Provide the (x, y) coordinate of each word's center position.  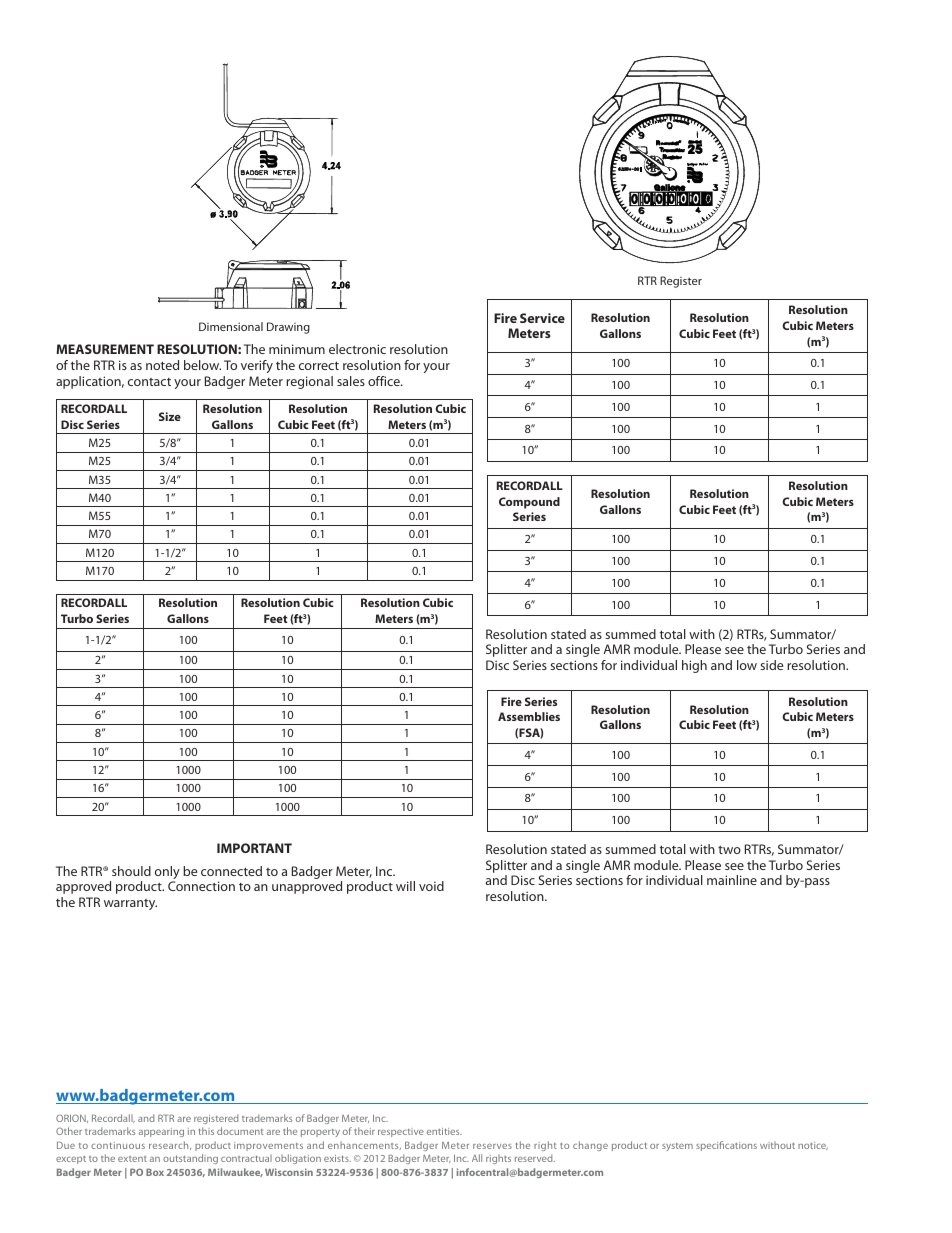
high (694, 666)
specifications (726, 1146)
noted (162, 365)
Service (542, 318)
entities (444, 1131)
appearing (161, 1132)
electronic (357, 349)
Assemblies (529, 716)
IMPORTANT (254, 848)
